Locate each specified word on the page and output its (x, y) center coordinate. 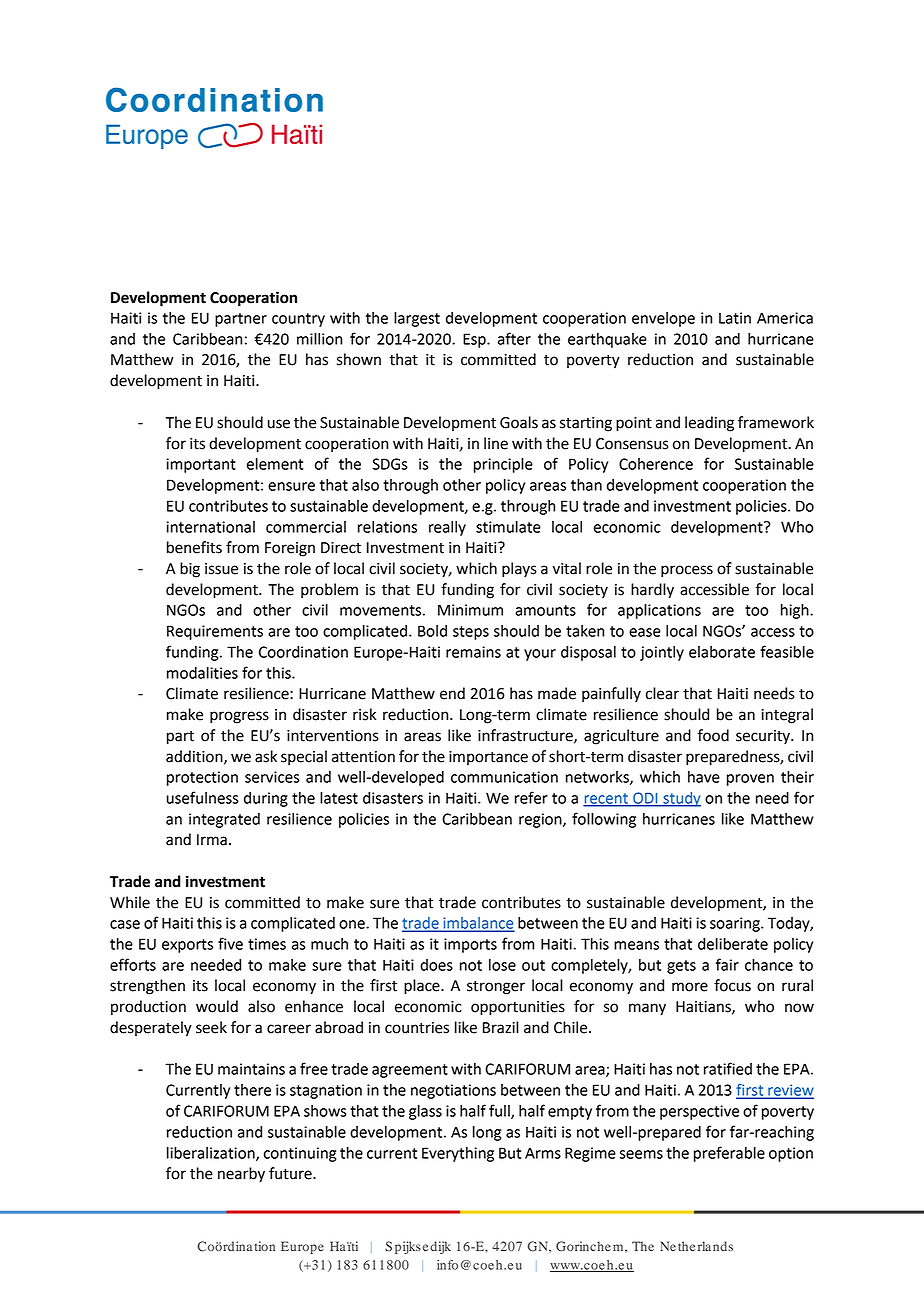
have (704, 777)
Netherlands (696, 1246)
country (298, 320)
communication (504, 777)
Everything (458, 1154)
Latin (735, 318)
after (514, 338)
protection (202, 778)
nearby (241, 1175)
